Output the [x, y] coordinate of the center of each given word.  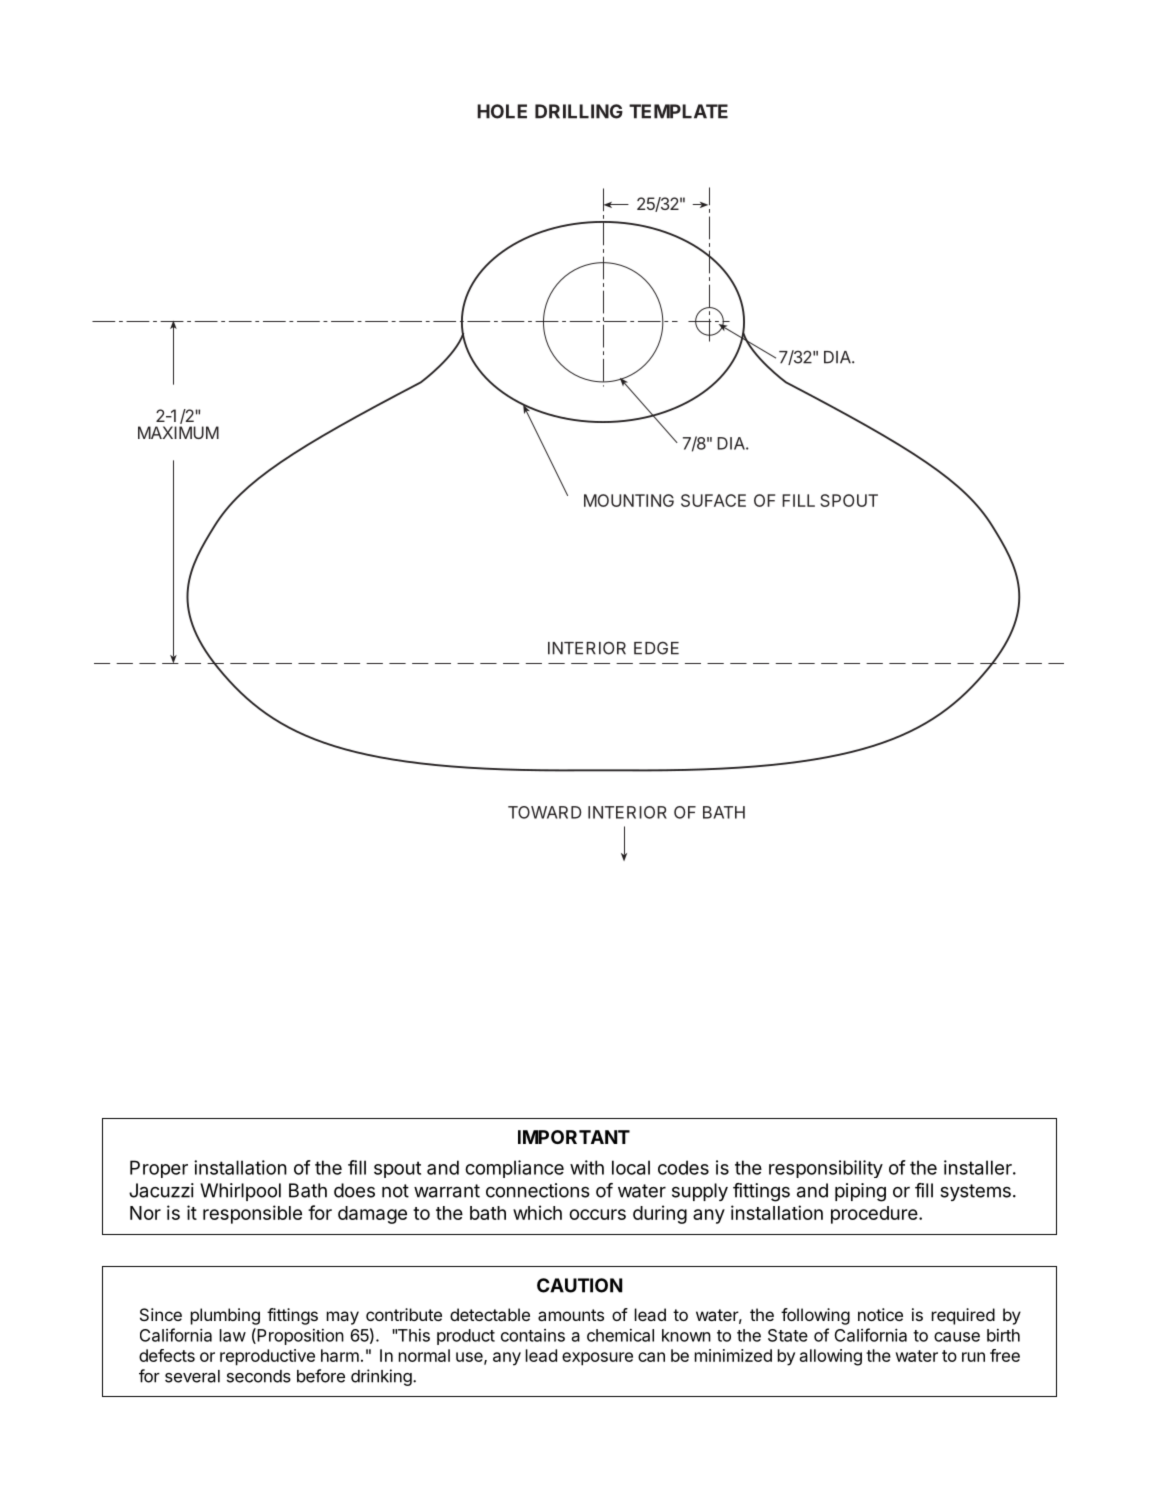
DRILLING [579, 111]
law [233, 1335]
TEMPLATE [678, 111]
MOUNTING [629, 500]
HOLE [502, 111]
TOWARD [545, 812]
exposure [597, 1359]
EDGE [656, 648]
